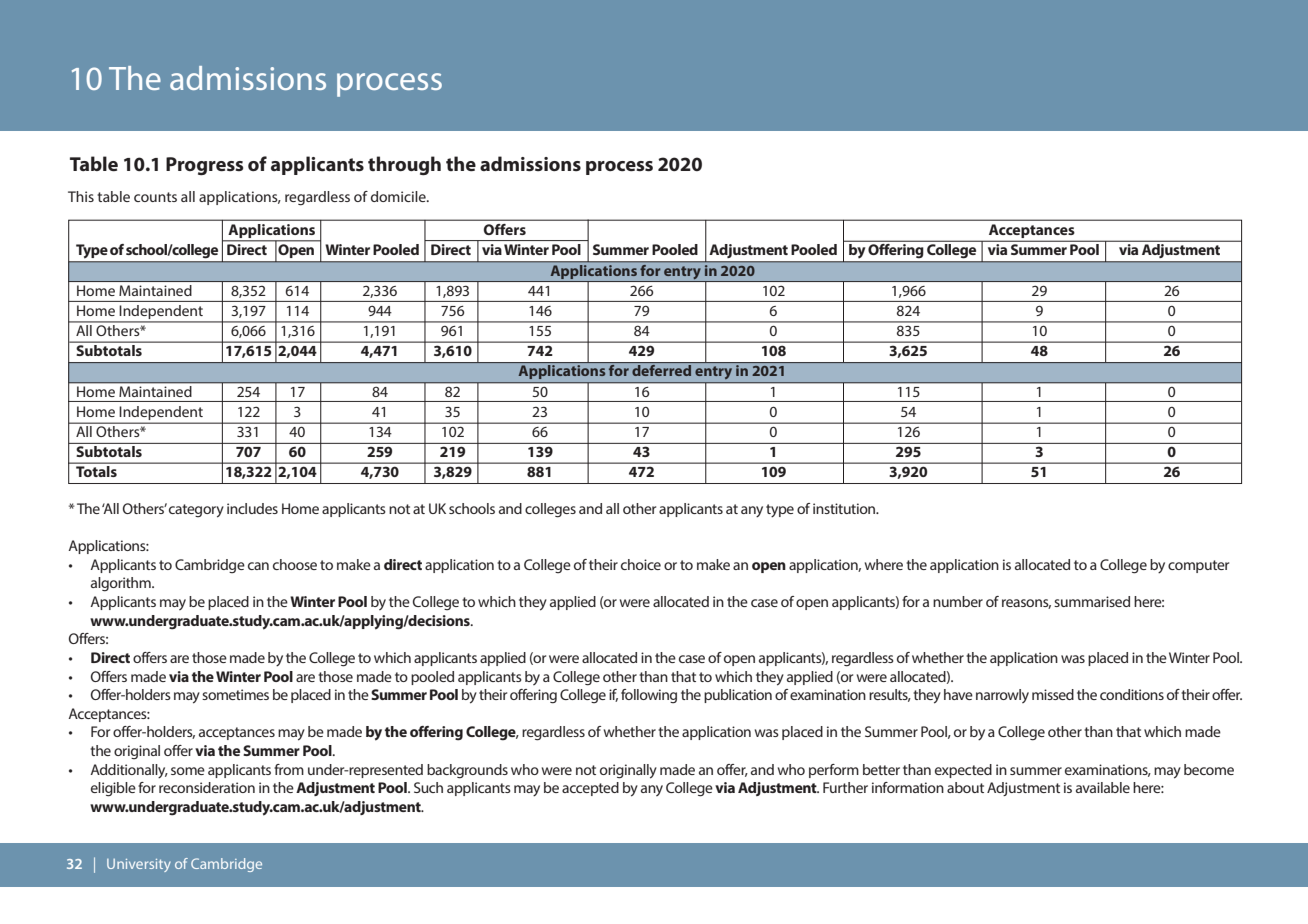  I want to click on conditions, so click(1132, 694).
